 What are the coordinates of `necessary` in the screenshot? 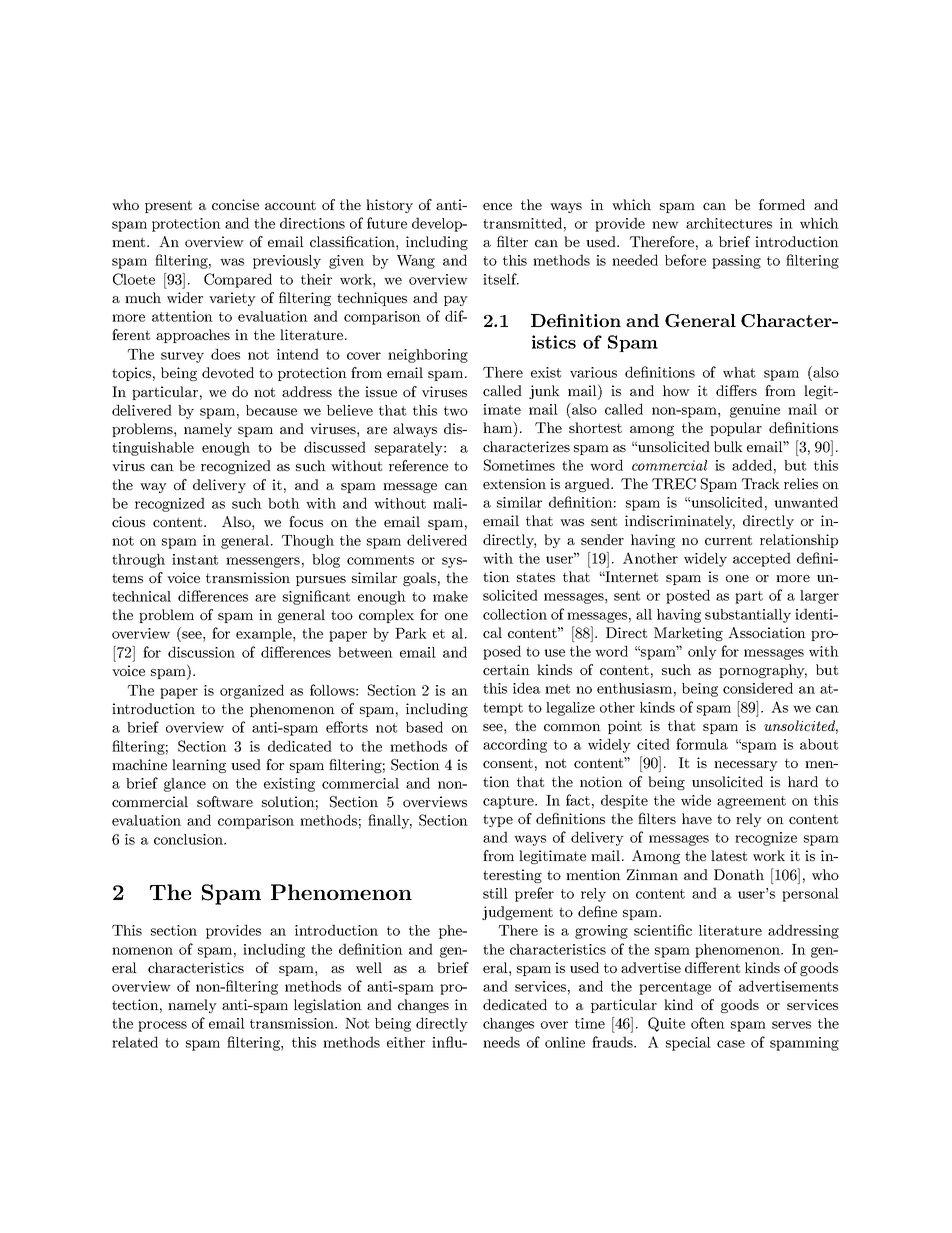 It's located at (746, 766).
